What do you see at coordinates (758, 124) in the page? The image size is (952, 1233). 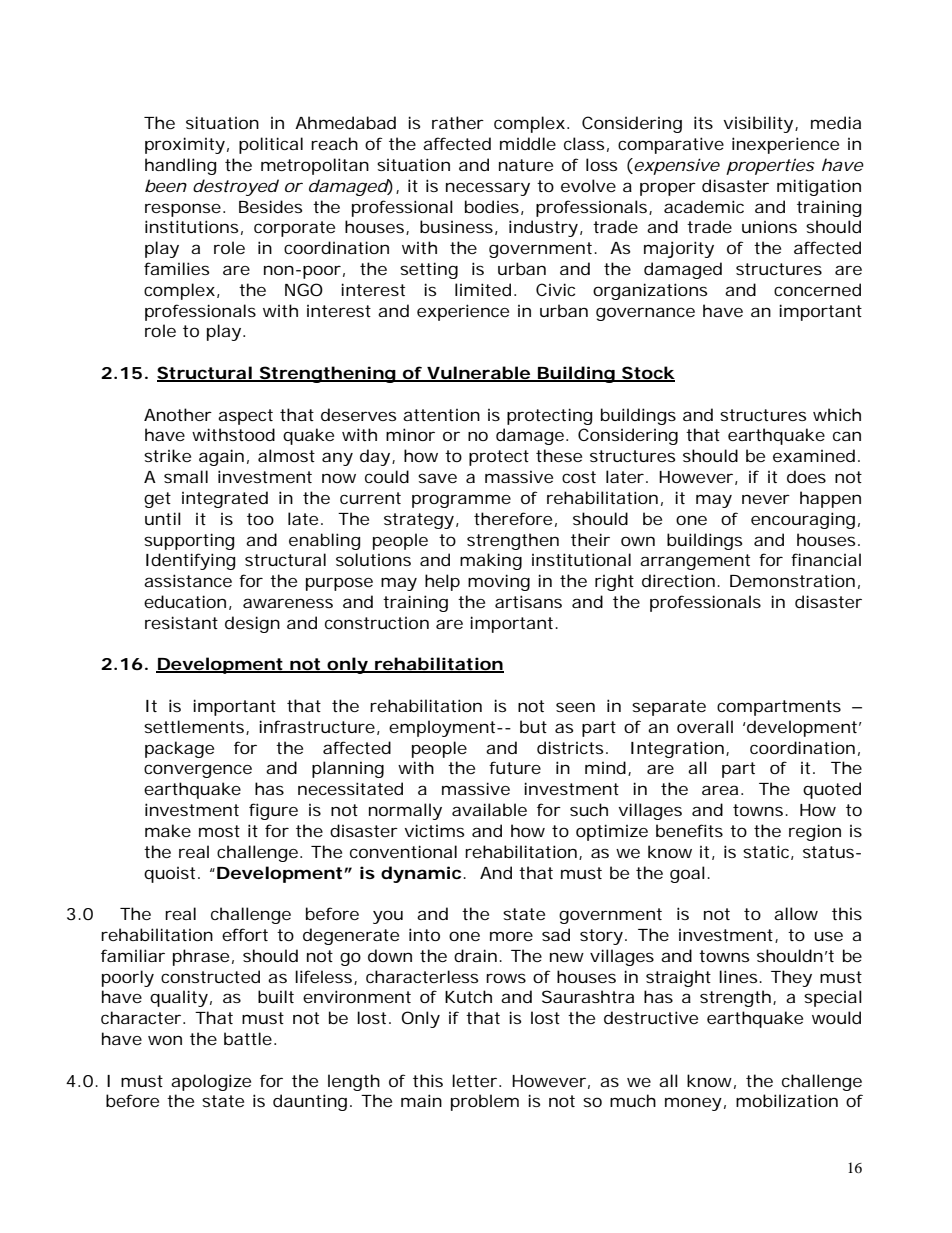 I see `visibility` at bounding box center [758, 124].
